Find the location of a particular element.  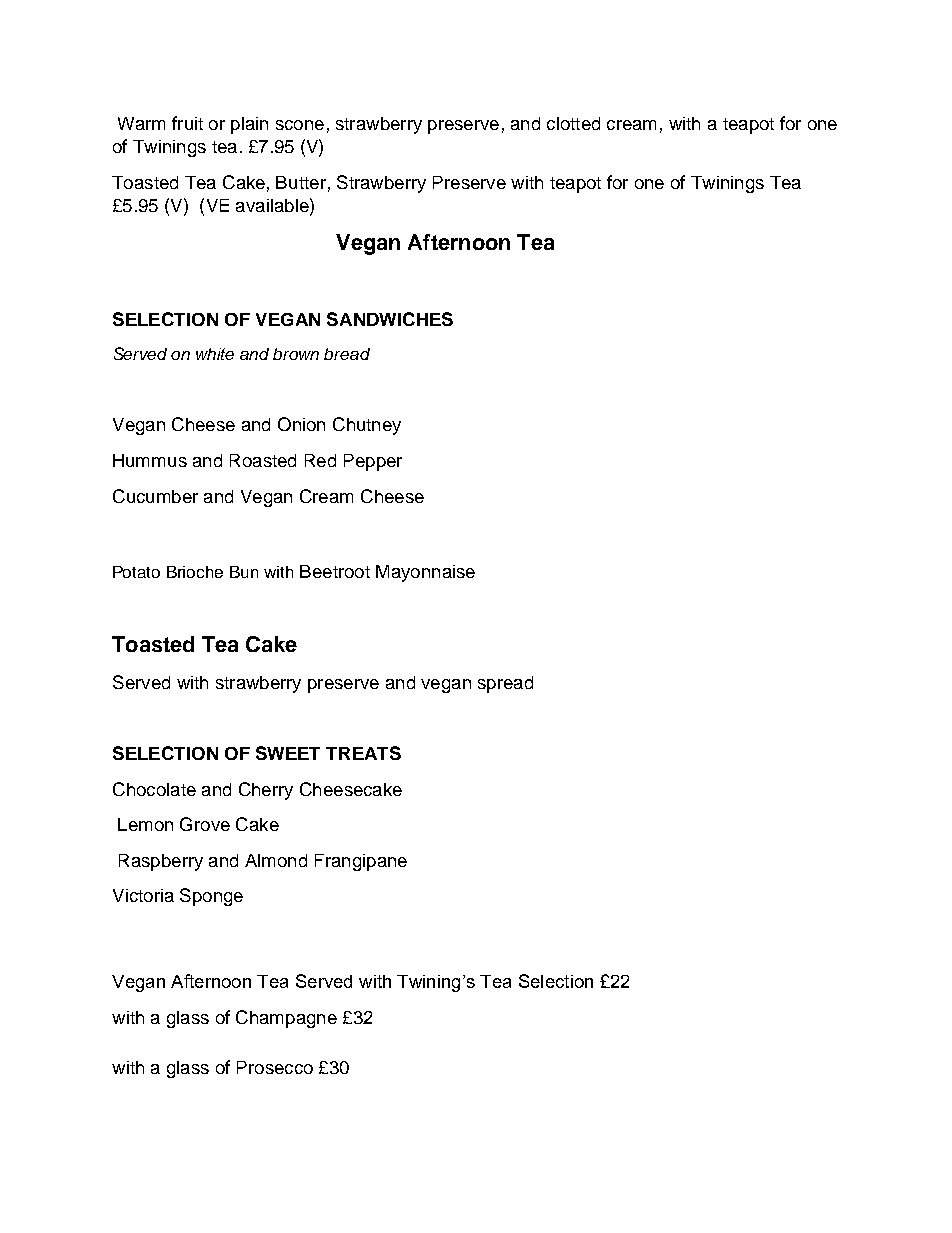

TREATS is located at coordinates (363, 753).
